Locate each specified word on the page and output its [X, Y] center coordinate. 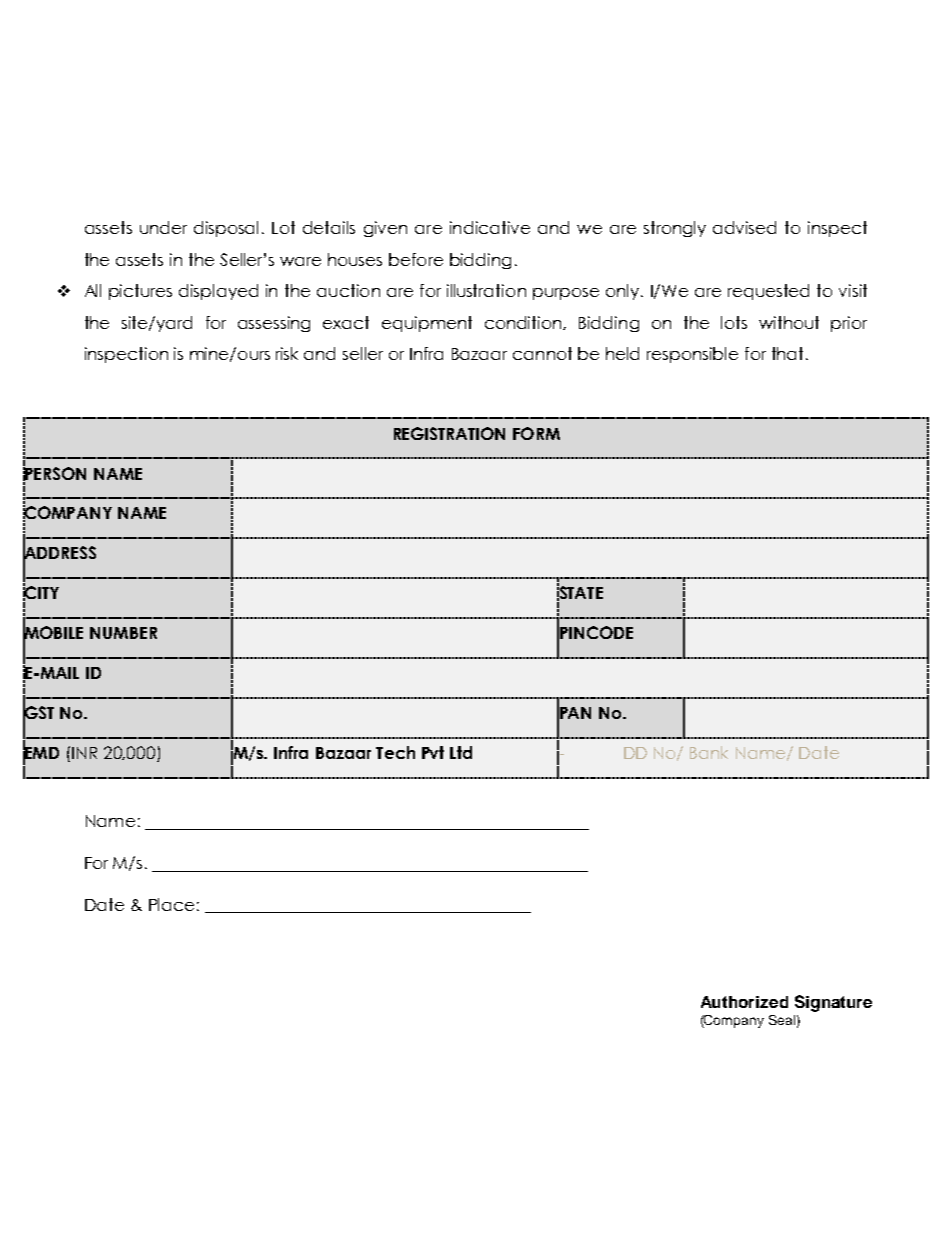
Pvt [433, 752]
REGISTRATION [449, 433]
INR [84, 753]
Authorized [744, 1002]
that [787, 353]
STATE [580, 592]
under [163, 227]
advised [744, 227]
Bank [709, 752]
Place [171, 904]
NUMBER [123, 633]
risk [287, 353]
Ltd [461, 752]
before [416, 259]
